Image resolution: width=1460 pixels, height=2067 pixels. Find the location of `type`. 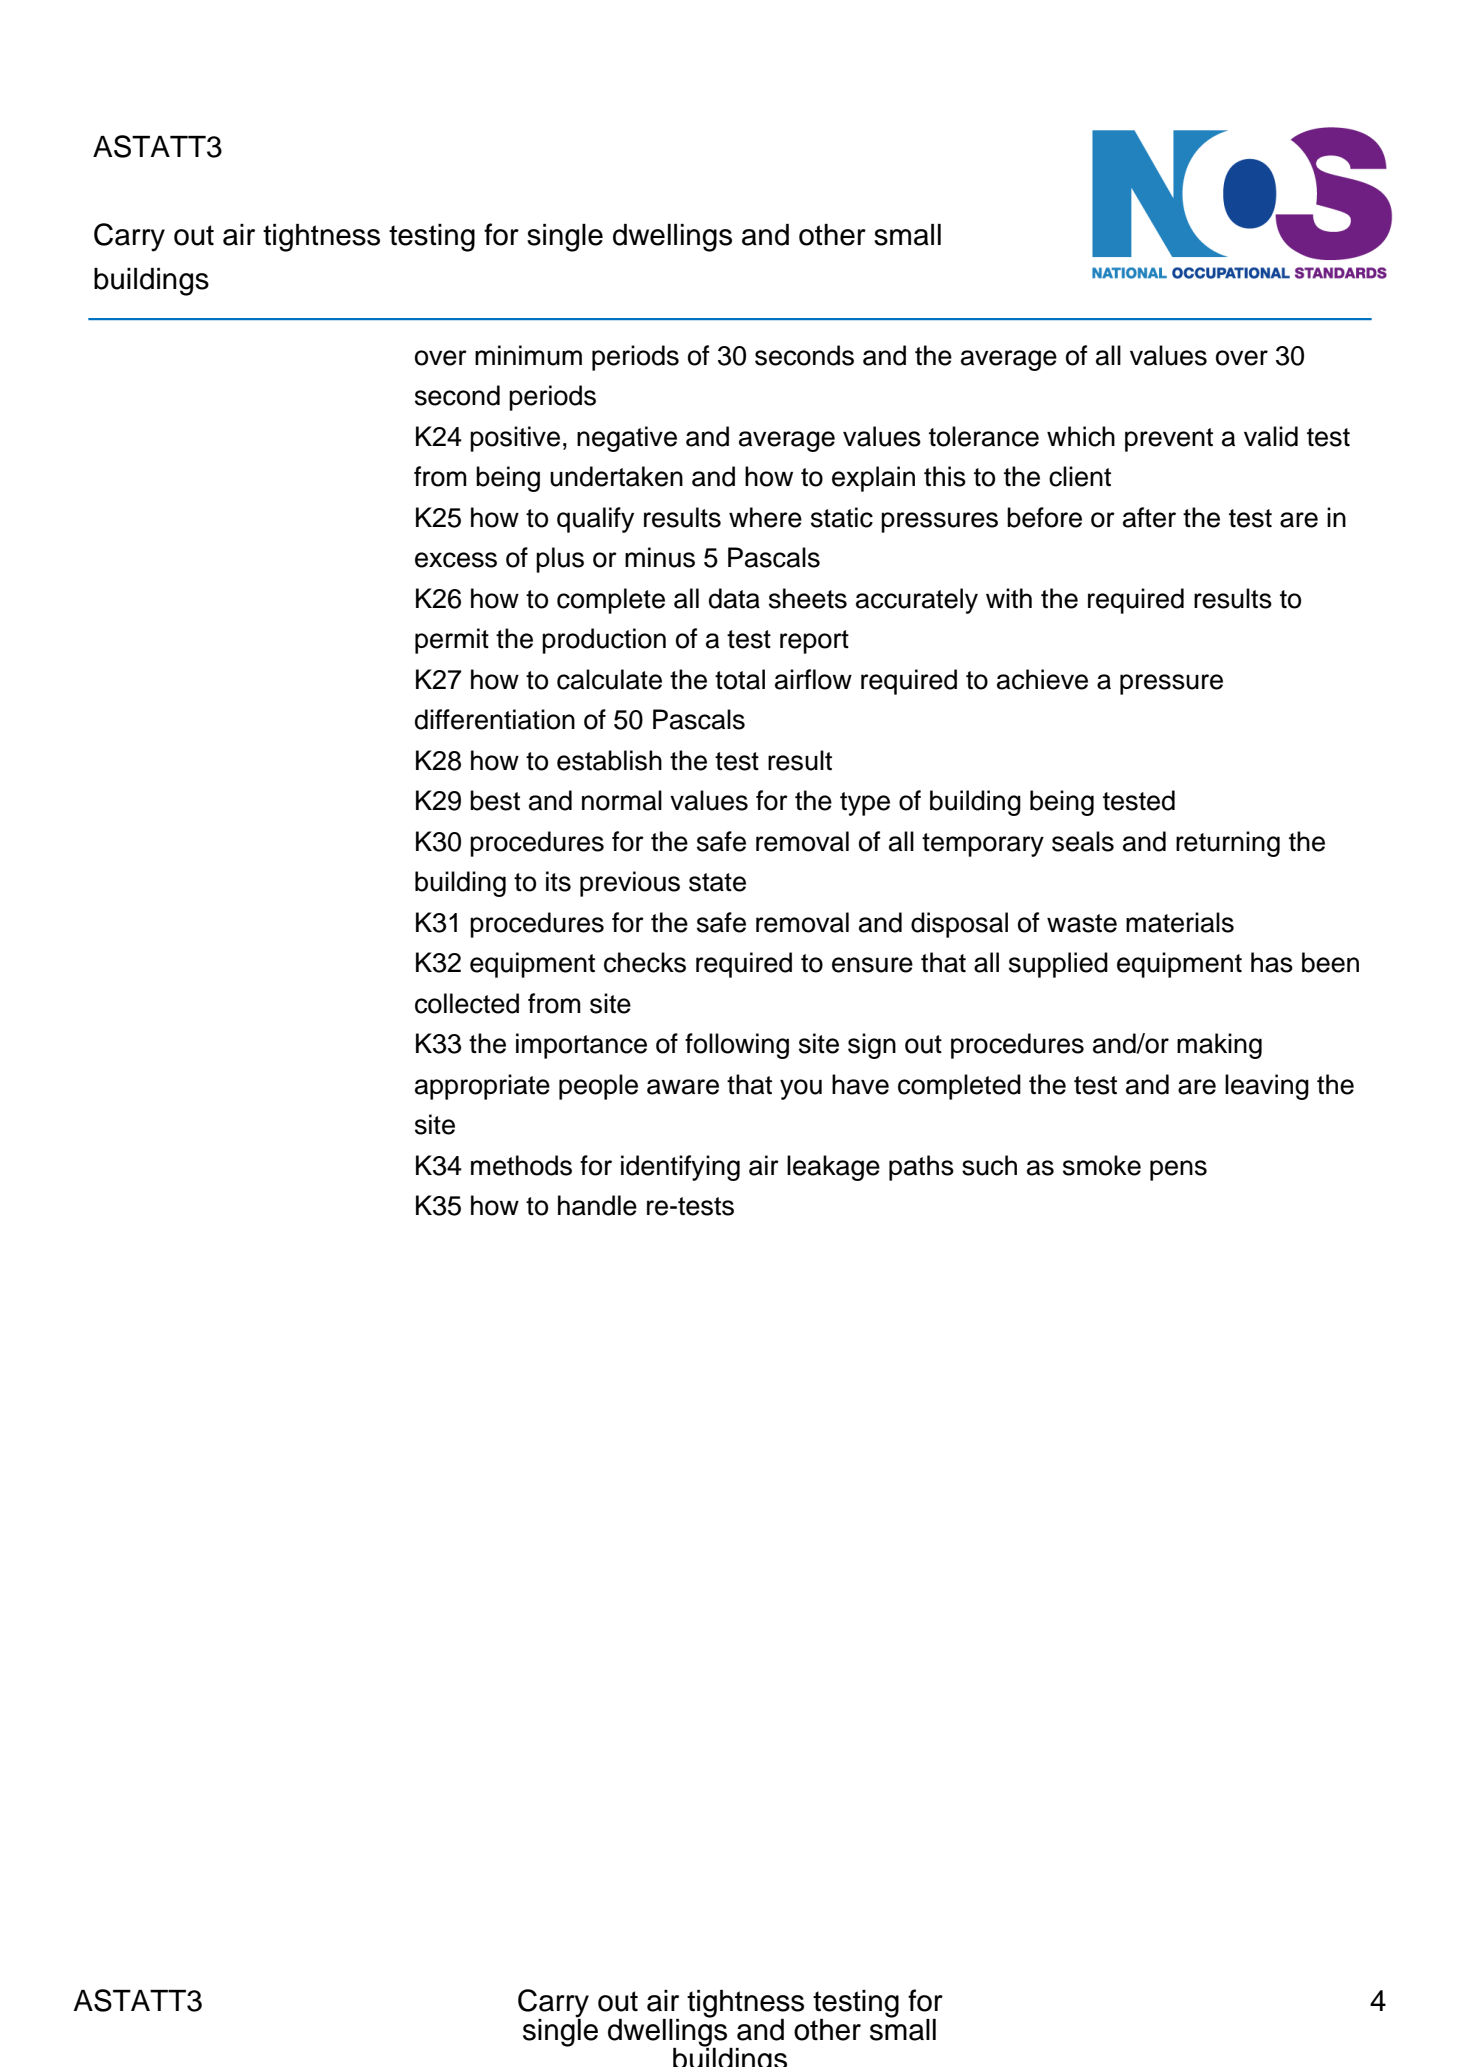

type is located at coordinates (865, 804).
